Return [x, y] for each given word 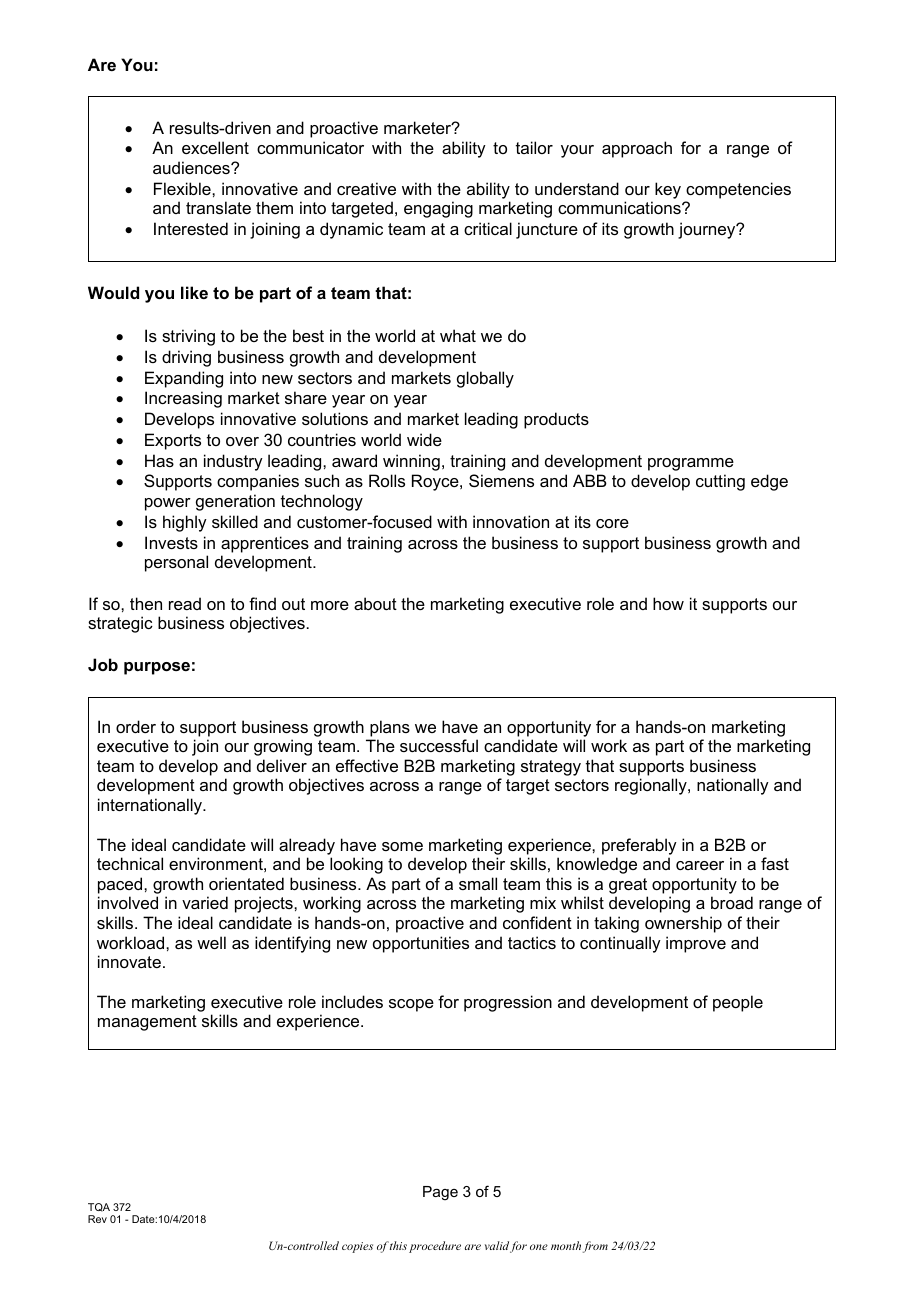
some [402, 846]
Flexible [183, 188]
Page [440, 1193]
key [668, 190]
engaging [438, 209]
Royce [436, 482]
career [700, 865]
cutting [720, 482]
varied [205, 902]
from [595, 1247]
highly [185, 523]
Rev [97, 1219]
